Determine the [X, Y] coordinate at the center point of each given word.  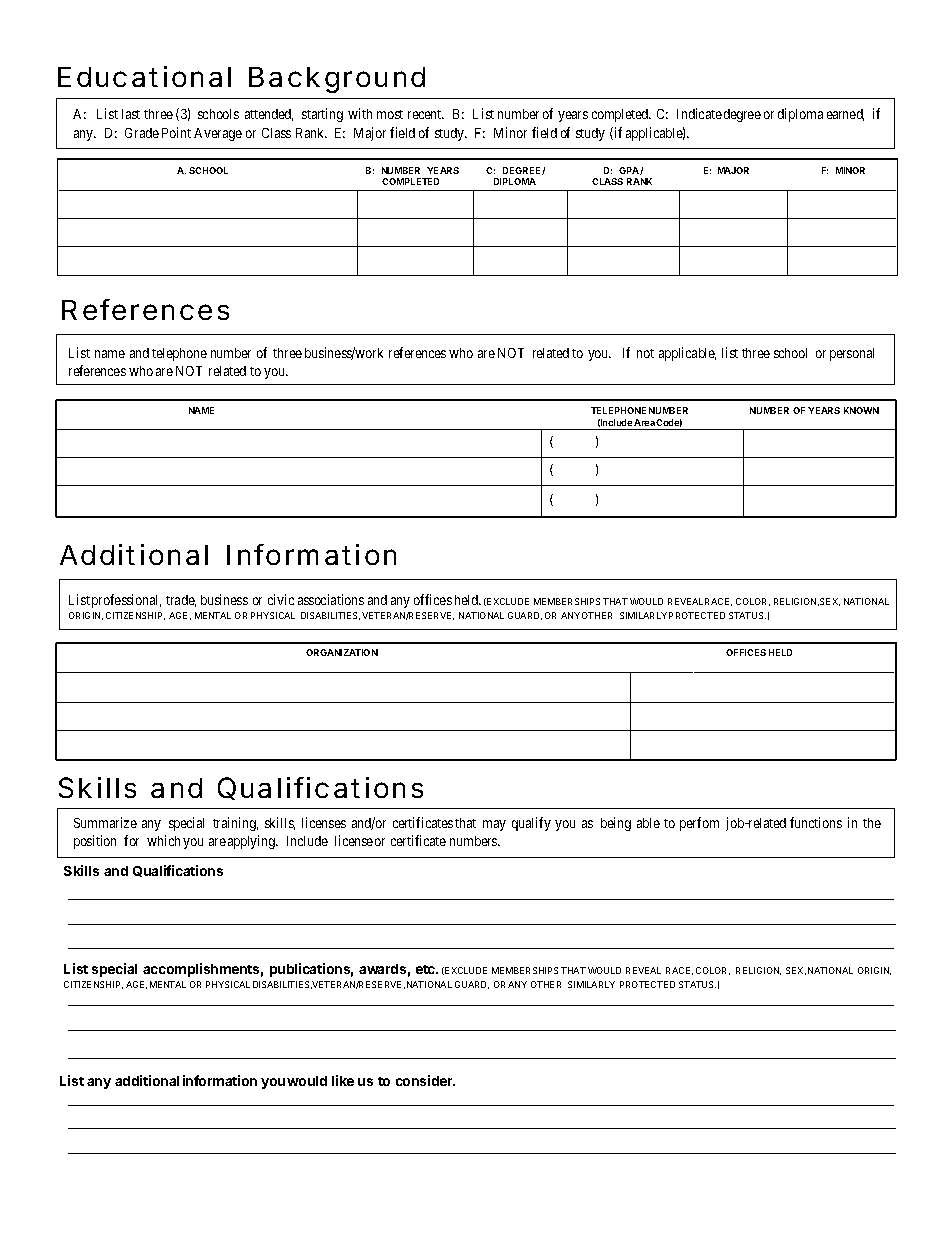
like [343, 1080]
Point [176, 132]
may [494, 825]
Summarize [105, 822]
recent [426, 114]
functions [816, 822]
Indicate [699, 113]
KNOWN [861, 410]
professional [126, 601]
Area [644, 422]
